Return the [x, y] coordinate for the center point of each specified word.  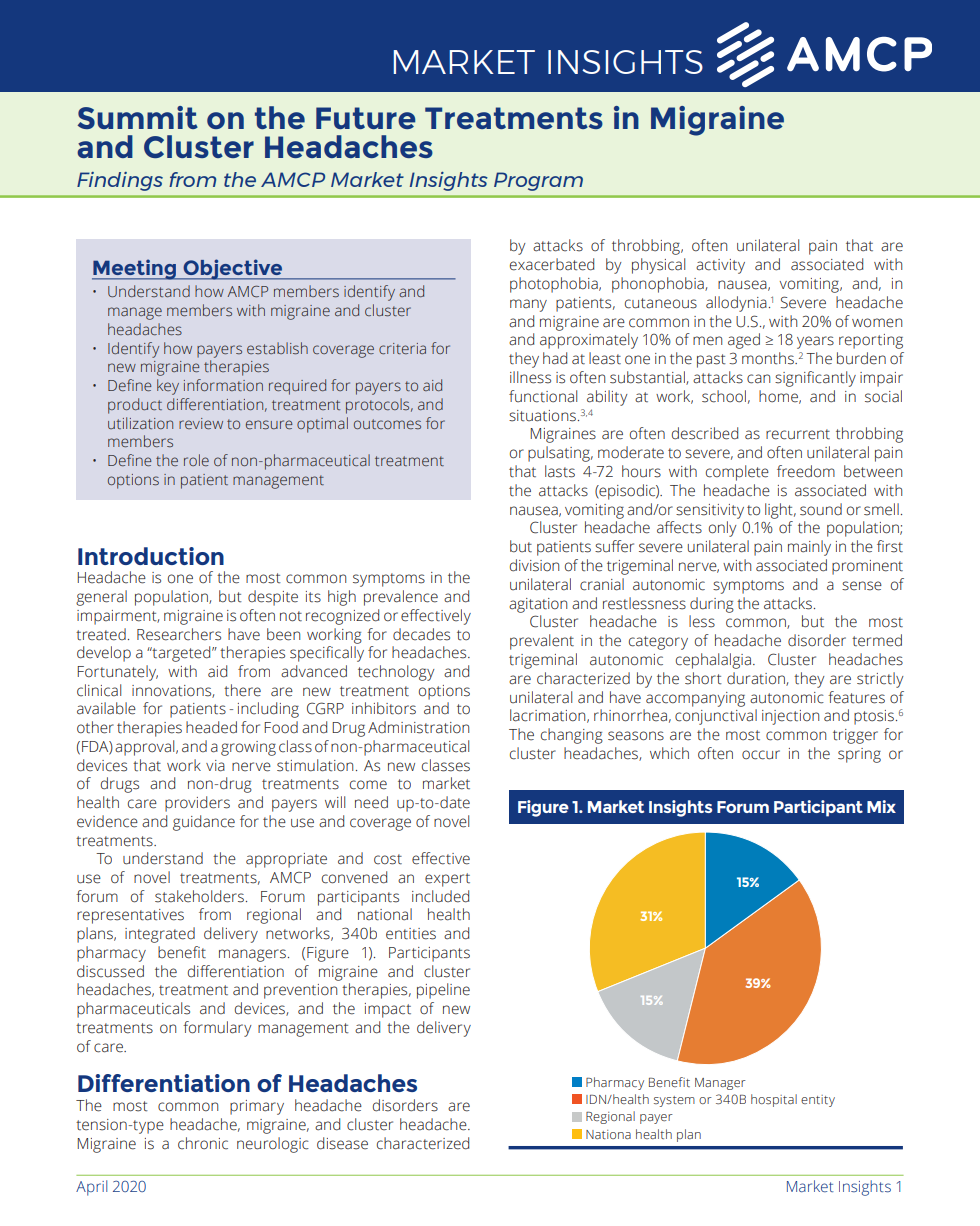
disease [342, 1143]
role [196, 460]
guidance [204, 823]
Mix [881, 806]
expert [447, 880]
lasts [560, 471]
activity [720, 266]
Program [538, 181]
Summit [137, 117]
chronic [203, 1143]
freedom [806, 471]
